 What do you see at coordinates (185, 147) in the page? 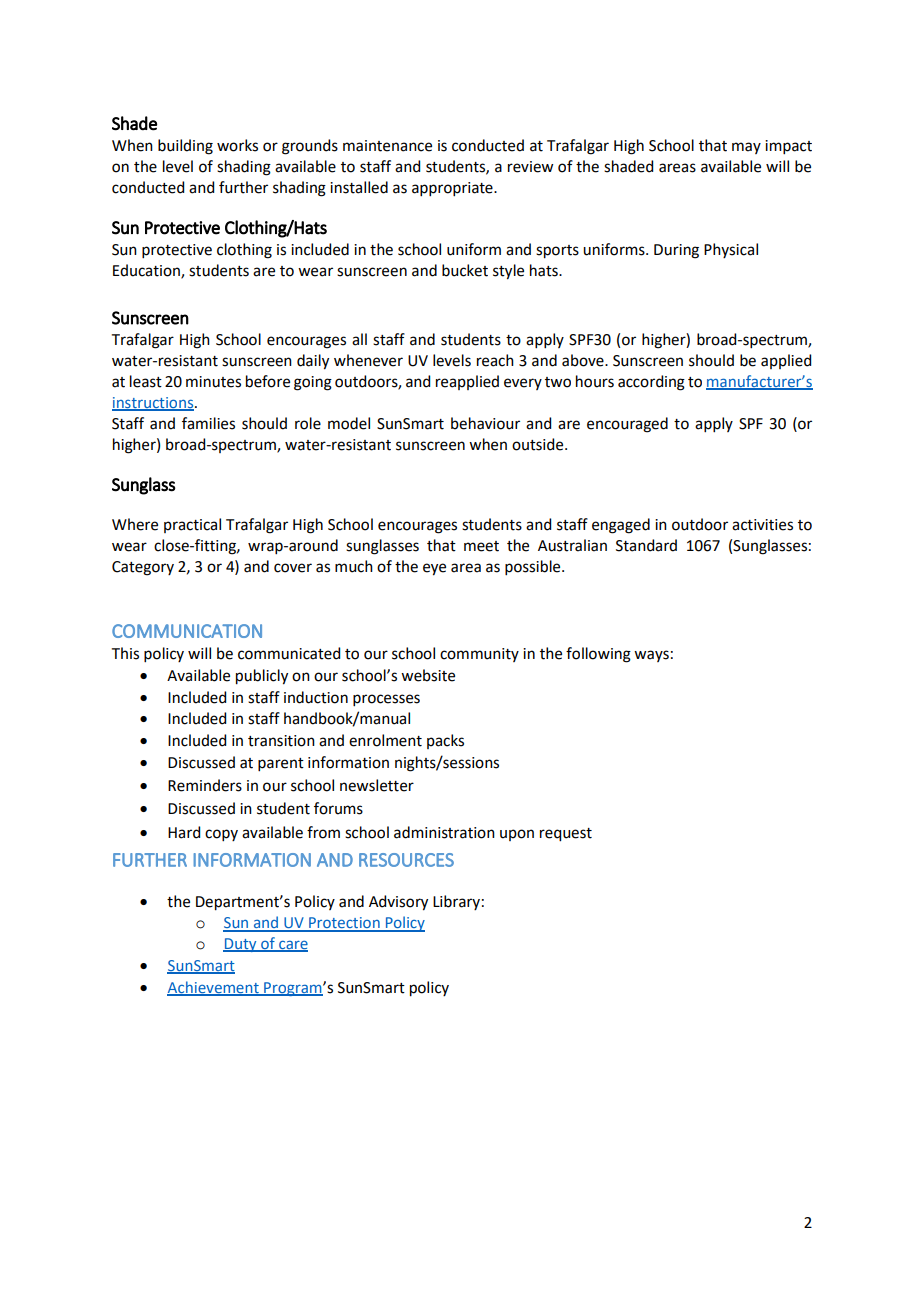
I see `building` at bounding box center [185, 147].
